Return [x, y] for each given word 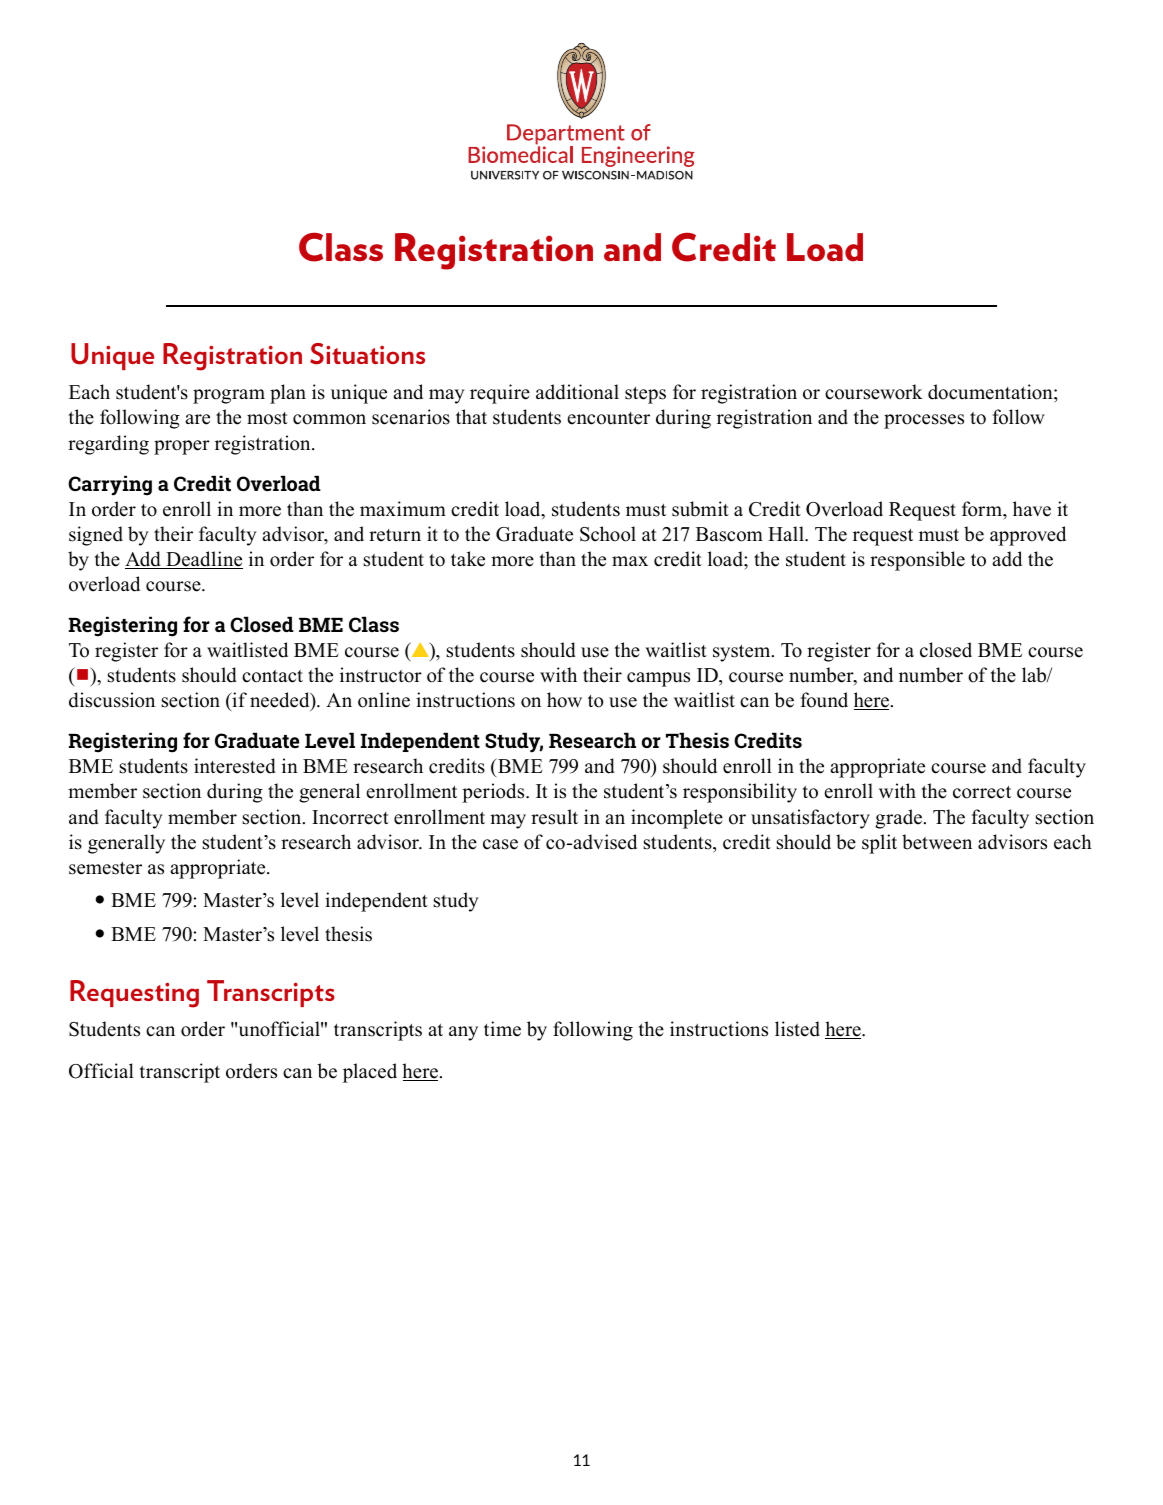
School [608, 534]
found [824, 700]
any [463, 1033]
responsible [917, 561]
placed [370, 1073]
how [564, 700]
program [229, 396]
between [937, 842]
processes [924, 421]
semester [105, 868]
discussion [112, 700]
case [500, 844]
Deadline [203, 560]
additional [577, 392]
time [502, 1029]
